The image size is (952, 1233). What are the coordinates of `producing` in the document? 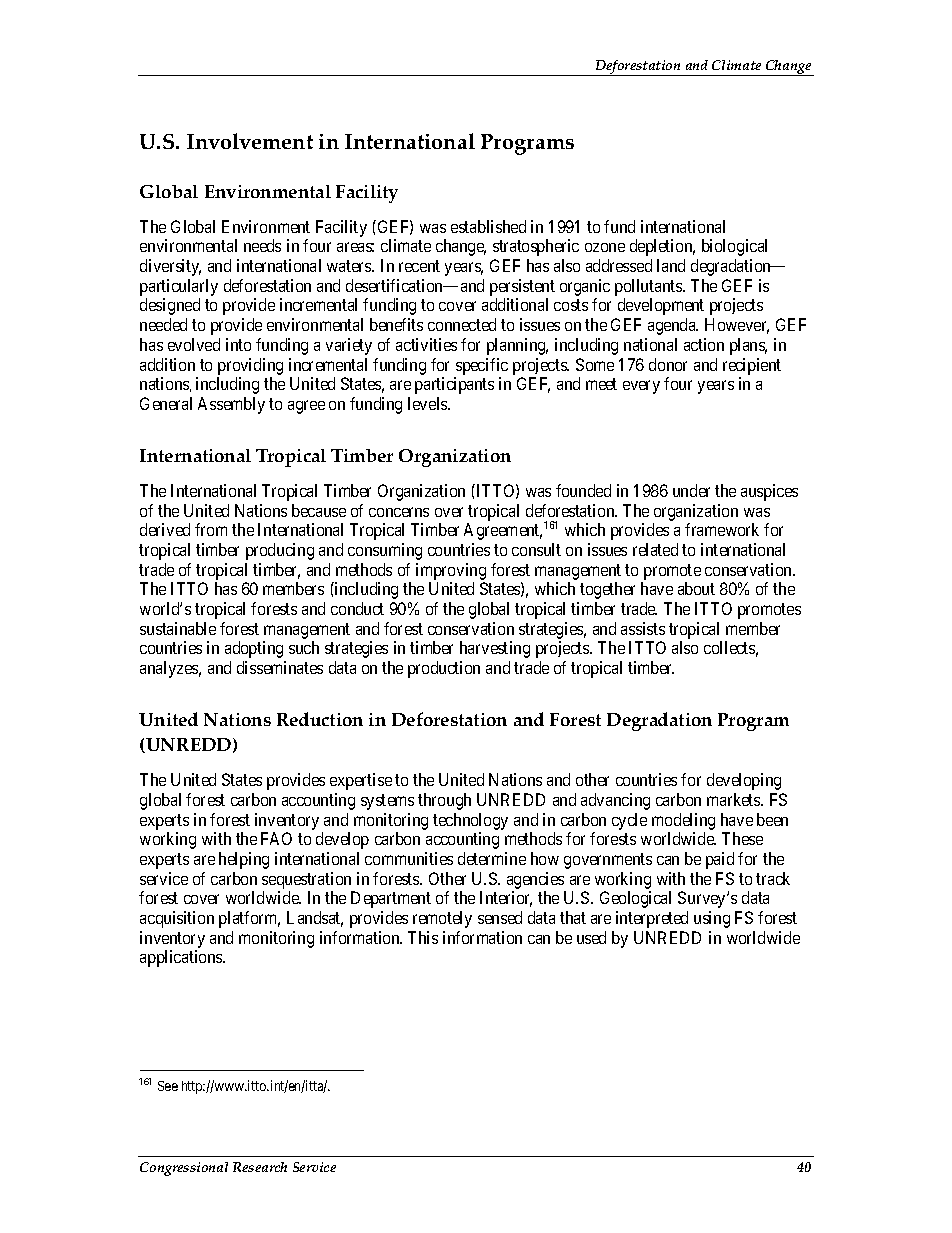 It's located at (280, 551).
